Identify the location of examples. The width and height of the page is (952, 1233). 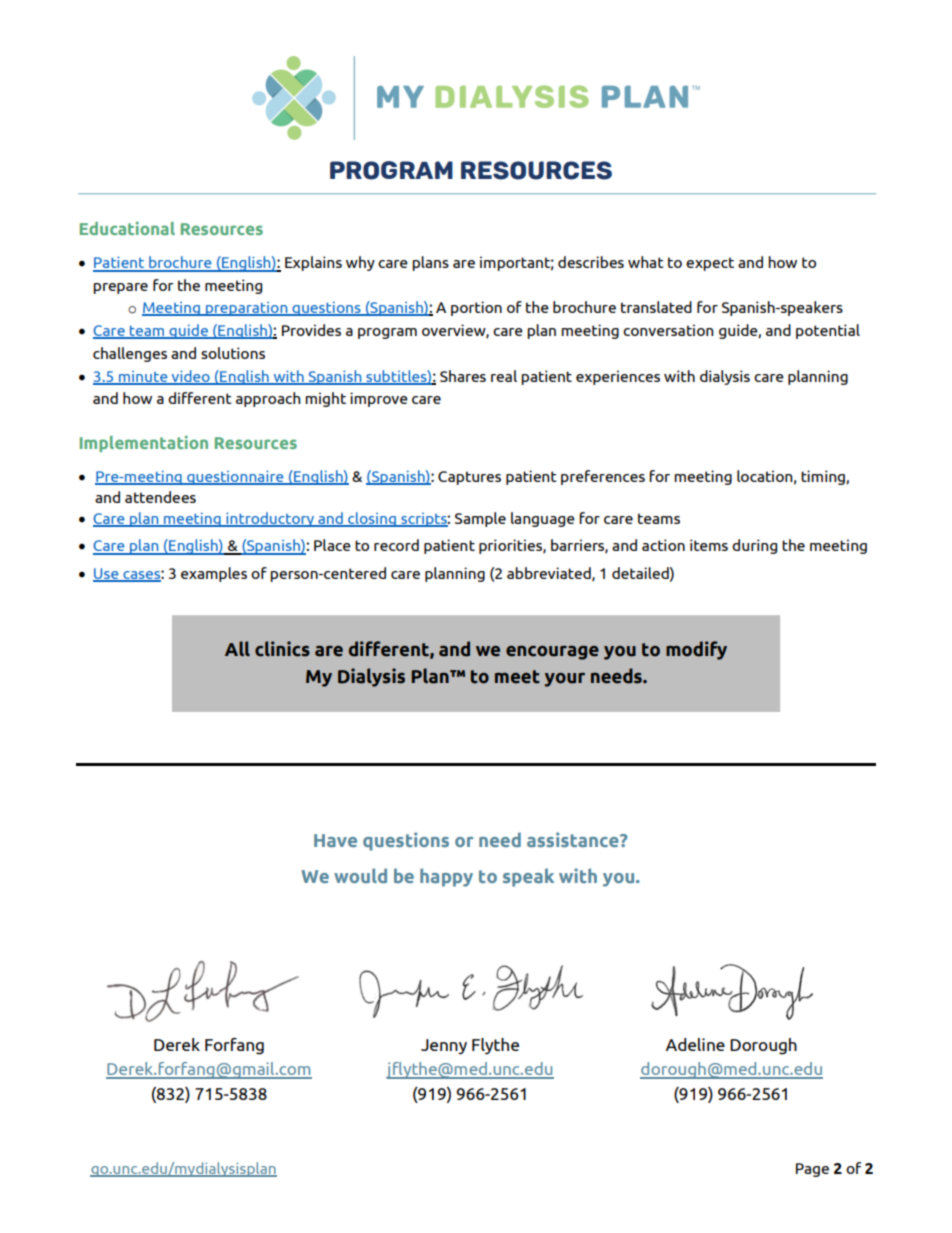
(214, 574).
